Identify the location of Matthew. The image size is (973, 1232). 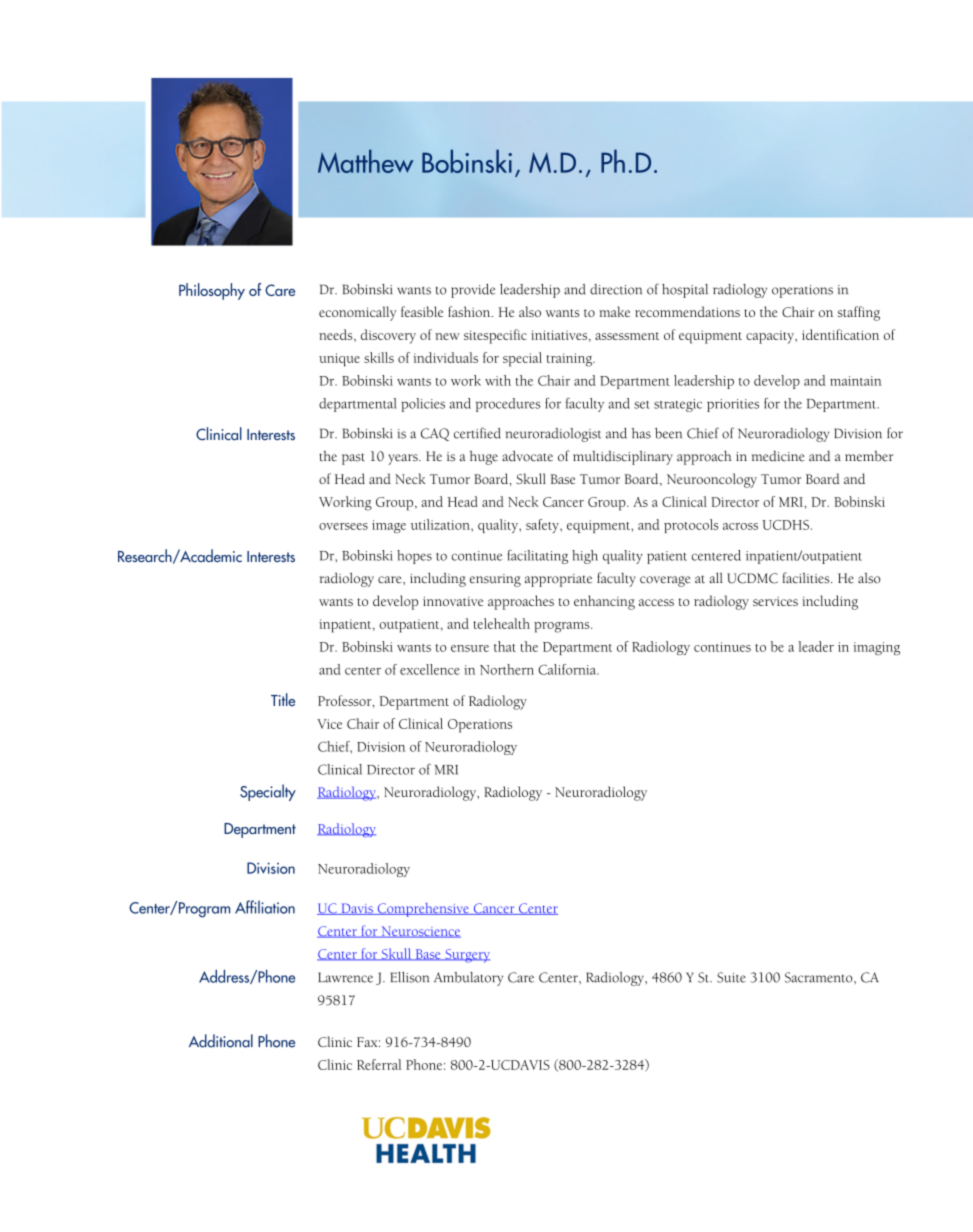
(365, 161).
